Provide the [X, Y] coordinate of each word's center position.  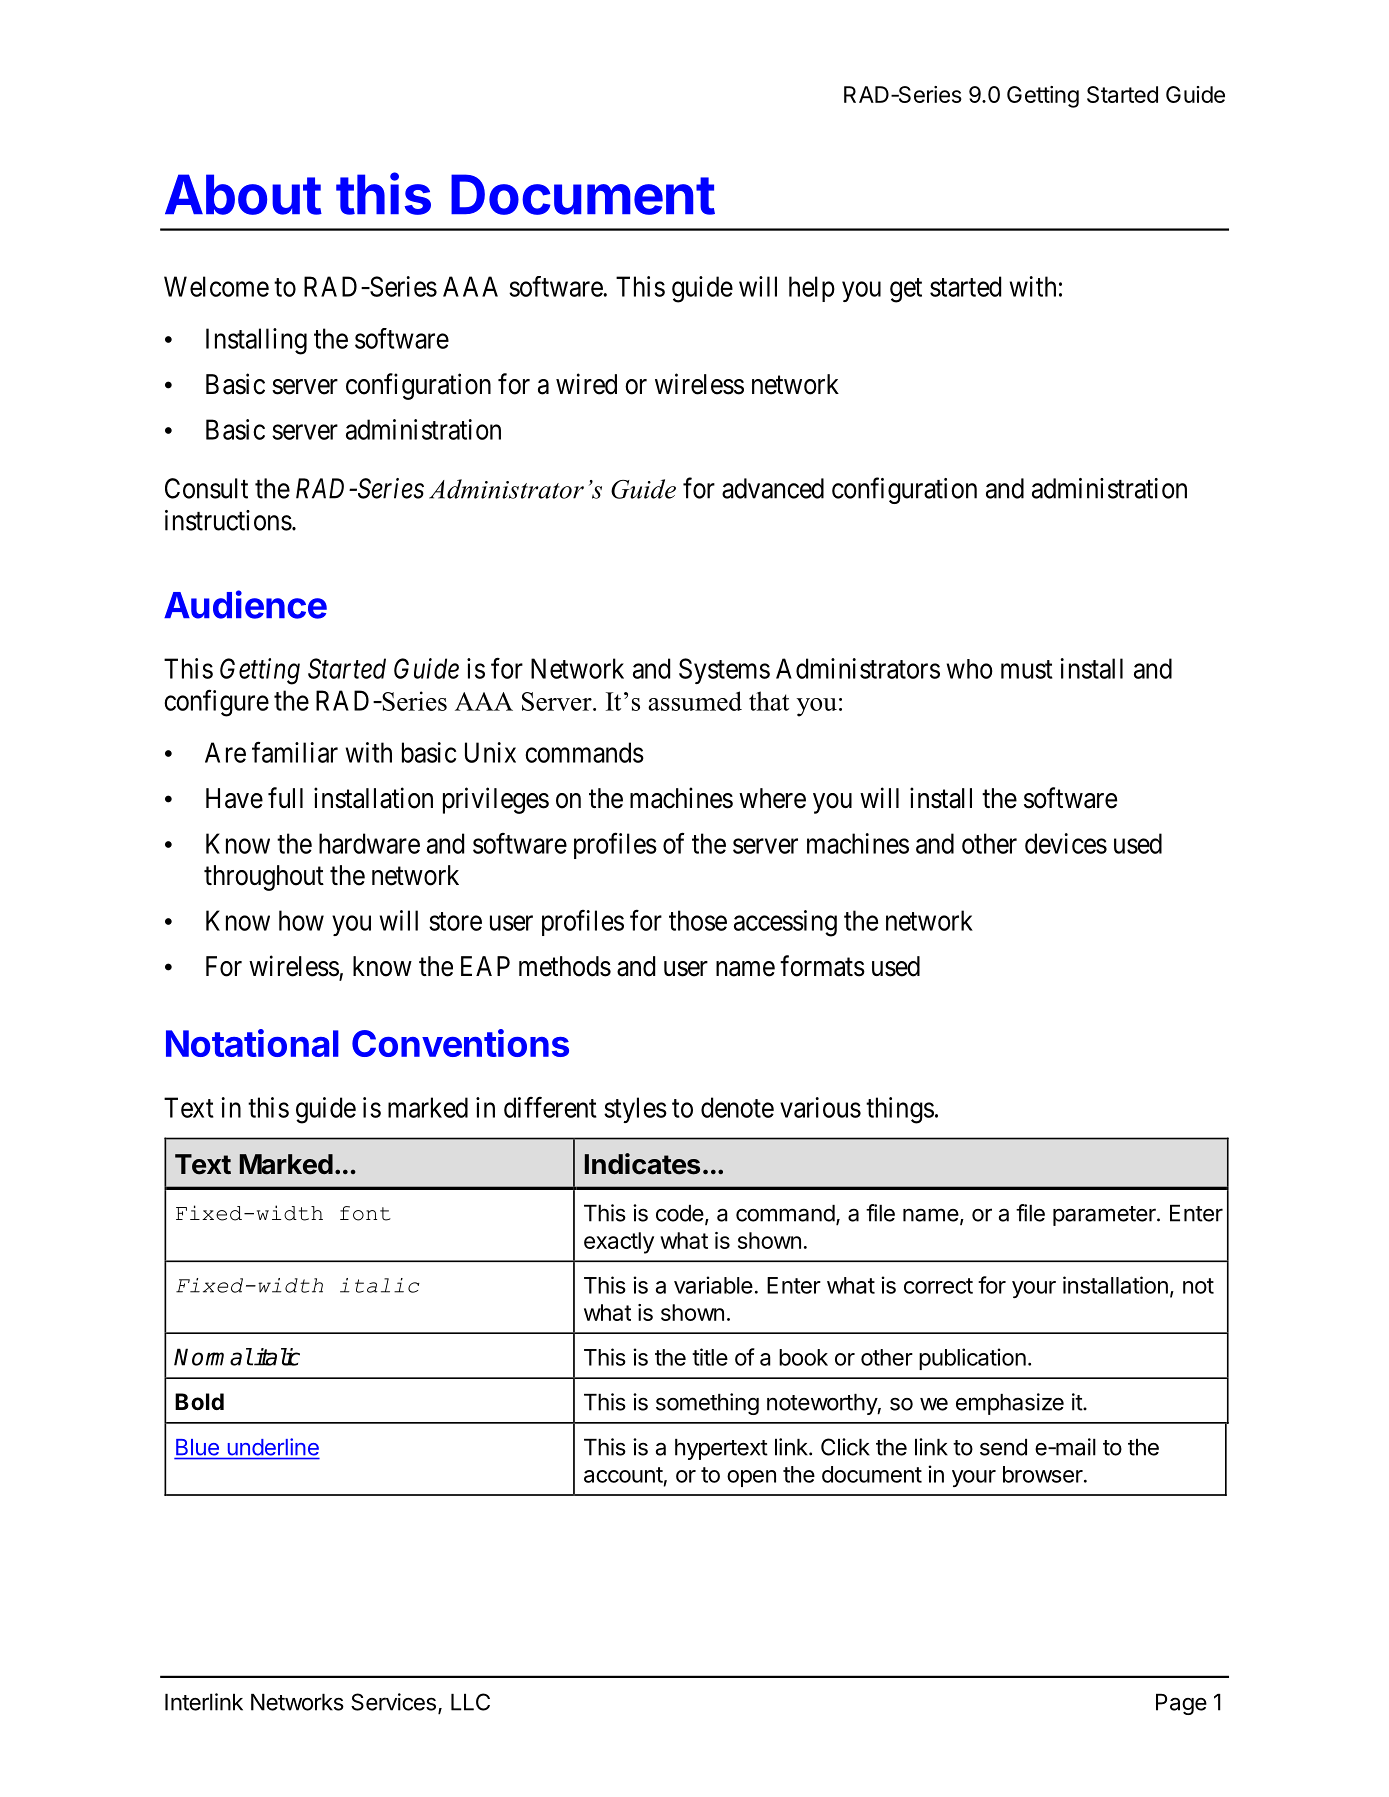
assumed [695, 701]
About [243, 194]
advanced [773, 488]
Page [1181, 1704]
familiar [295, 752]
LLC [470, 1702]
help [812, 289]
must [1027, 669]
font [365, 1213]
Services [393, 1702]
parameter [1105, 1216]
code [680, 1213]
